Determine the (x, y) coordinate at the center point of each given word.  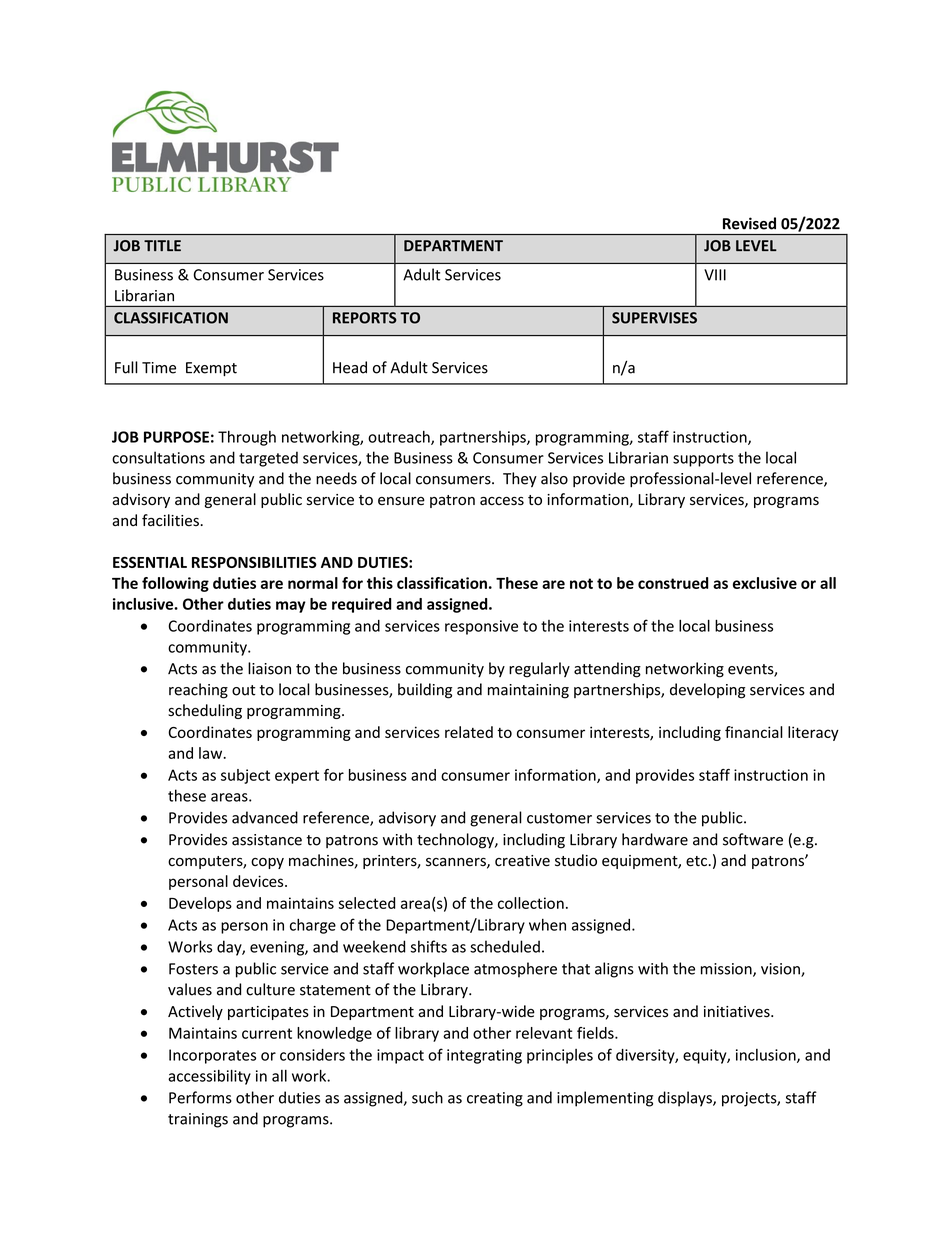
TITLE (162, 245)
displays (686, 1099)
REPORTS (365, 318)
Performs (200, 1097)
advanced (265, 817)
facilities (171, 520)
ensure (401, 501)
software (753, 839)
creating (495, 1099)
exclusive (765, 583)
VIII (715, 275)
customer (559, 818)
